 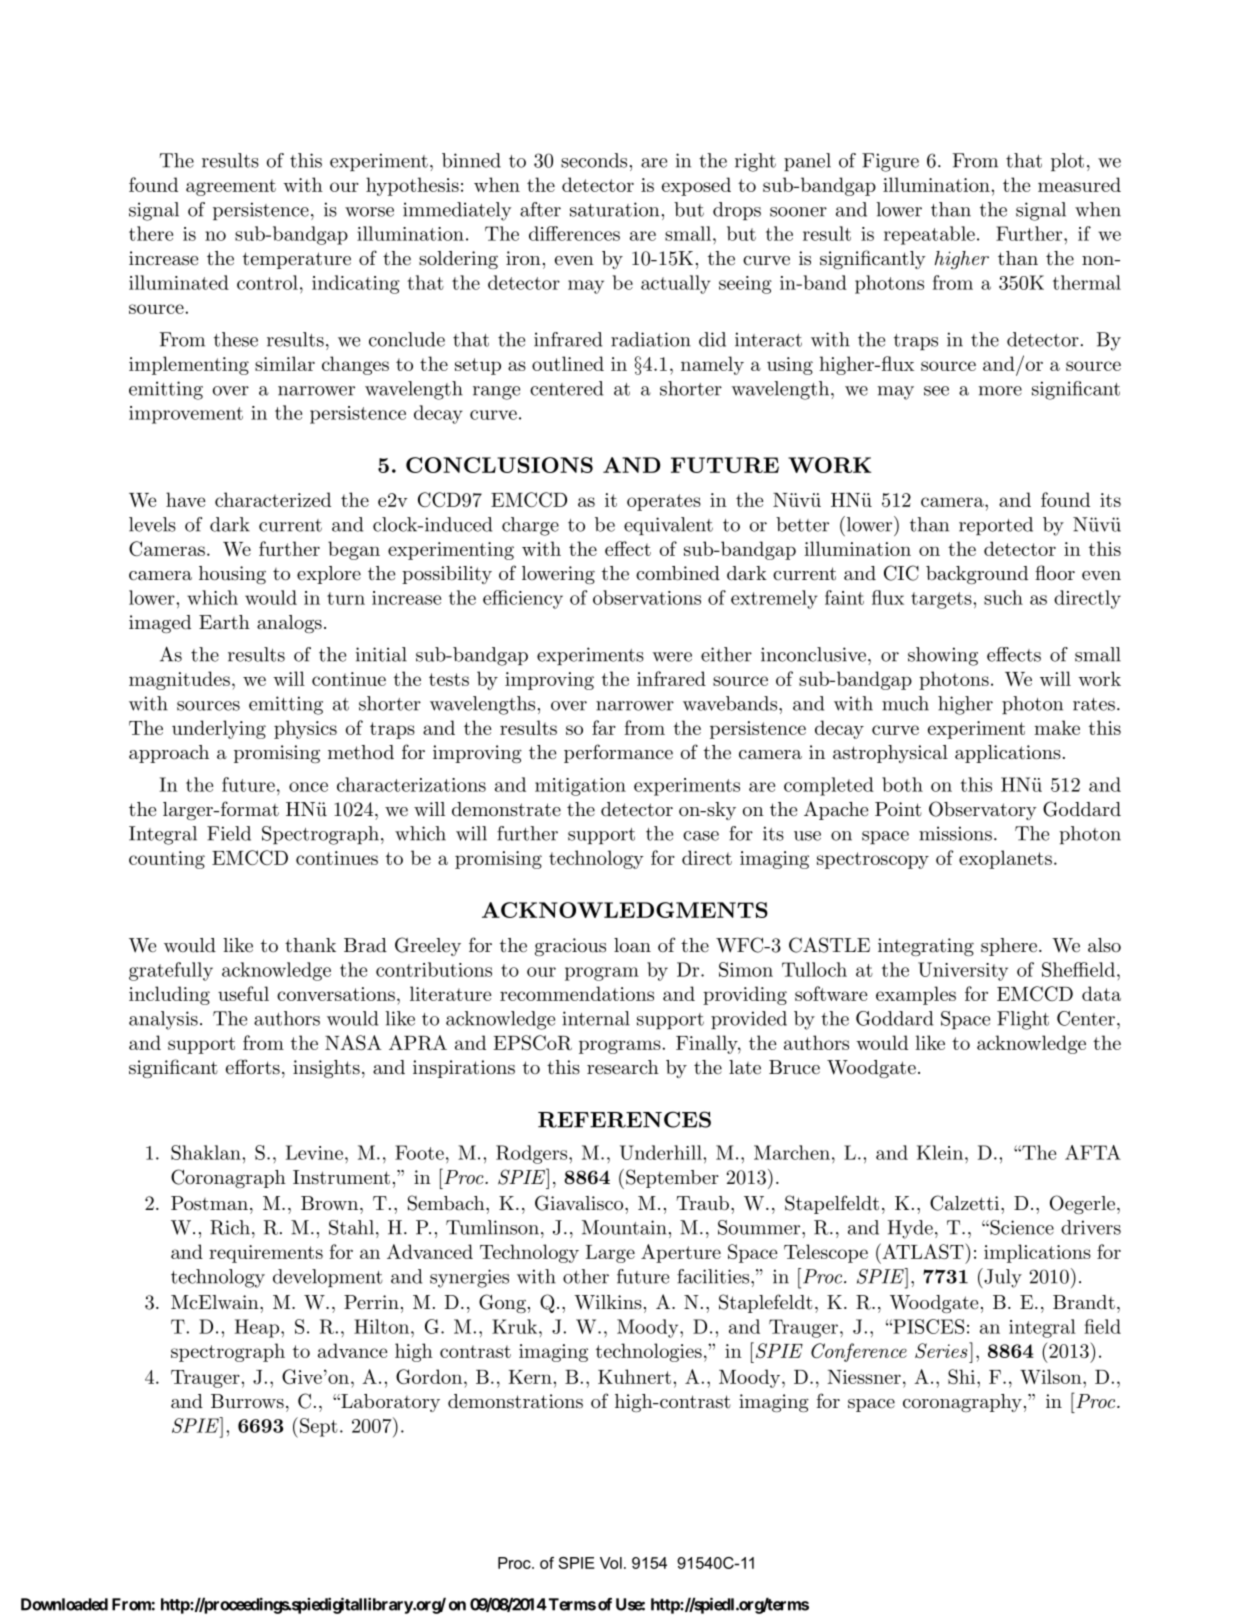 What do you see at coordinates (672, 657) in the screenshot?
I see `were` at bounding box center [672, 657].
